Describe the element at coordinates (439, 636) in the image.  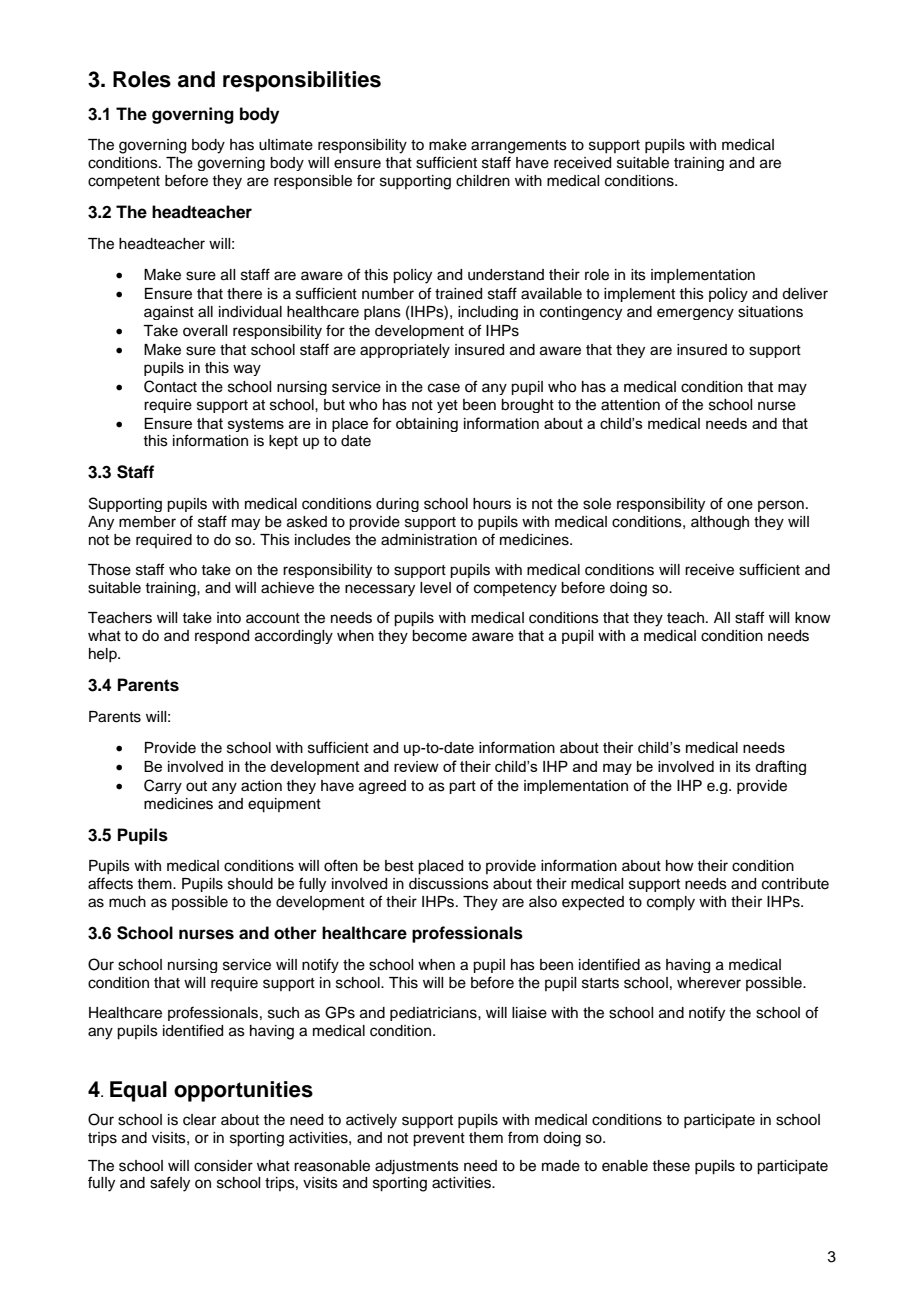
I see `become` at that location.
